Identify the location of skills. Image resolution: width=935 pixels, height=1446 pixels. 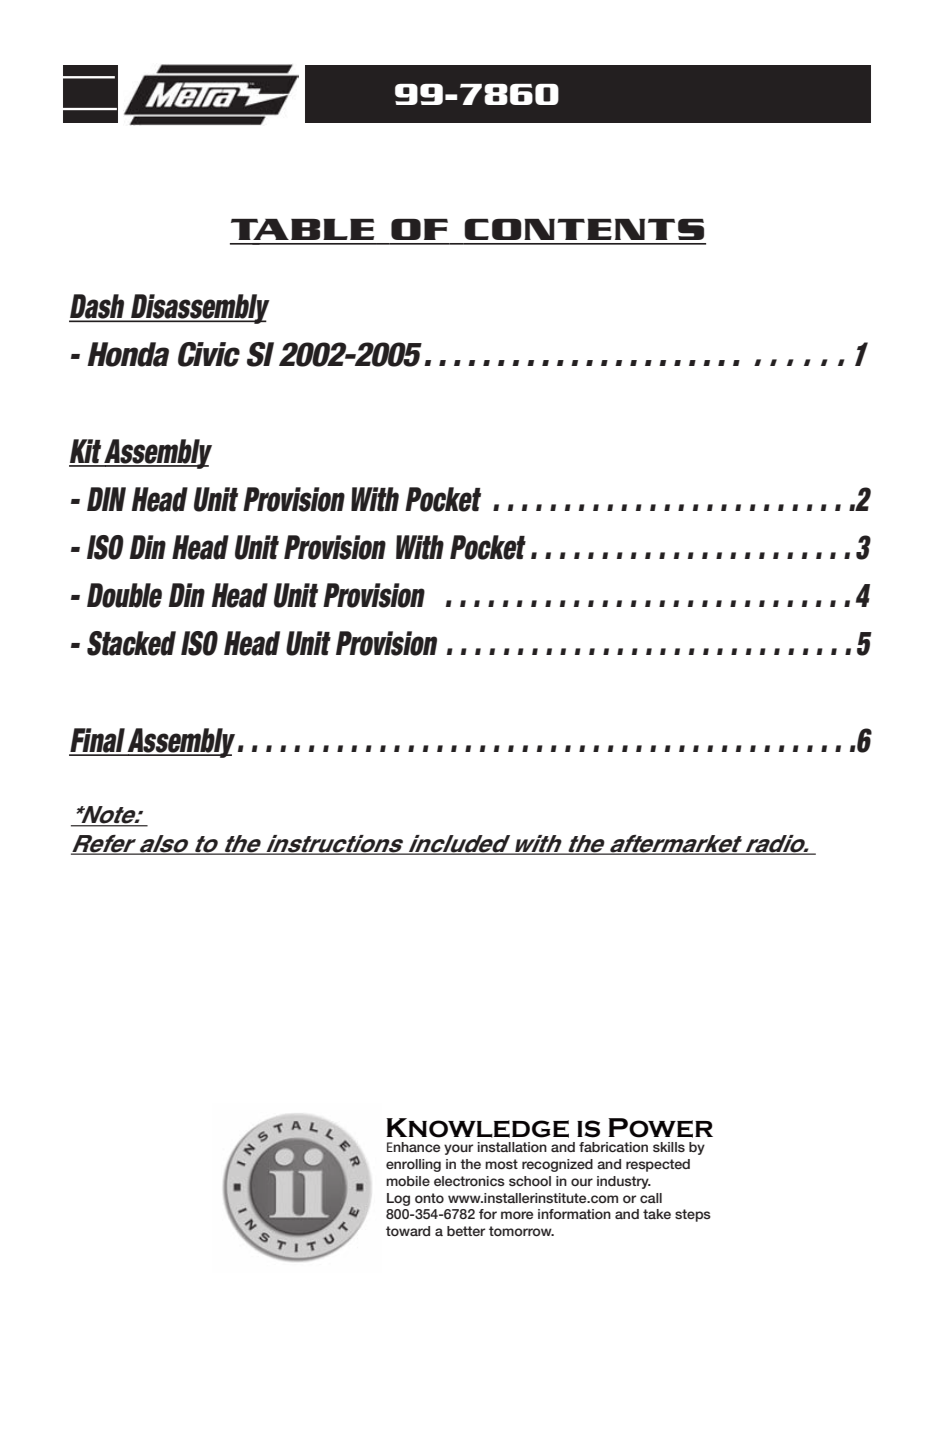
(669, 1147).
